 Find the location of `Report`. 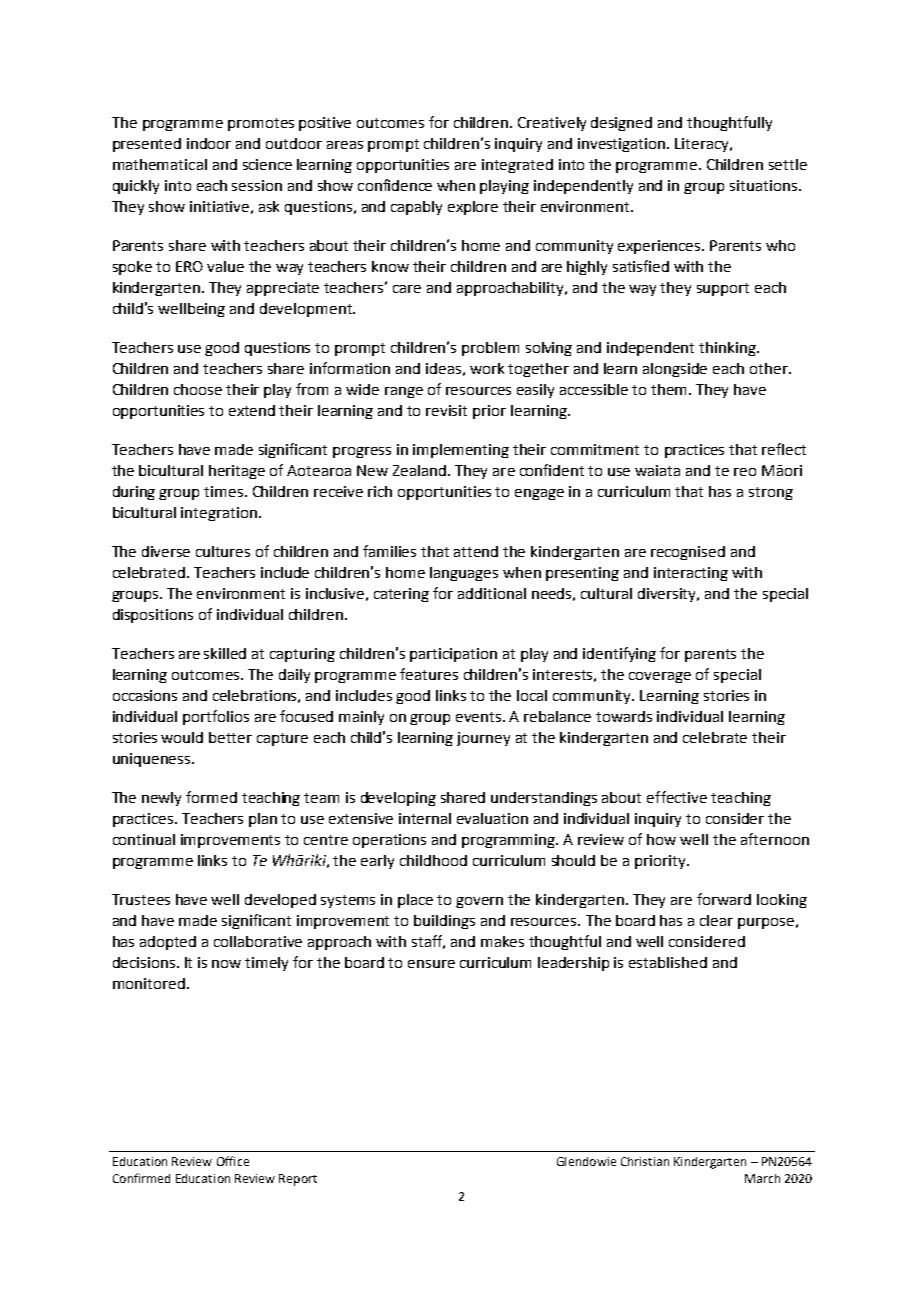

Report is located at coordinates (298, 1180).
